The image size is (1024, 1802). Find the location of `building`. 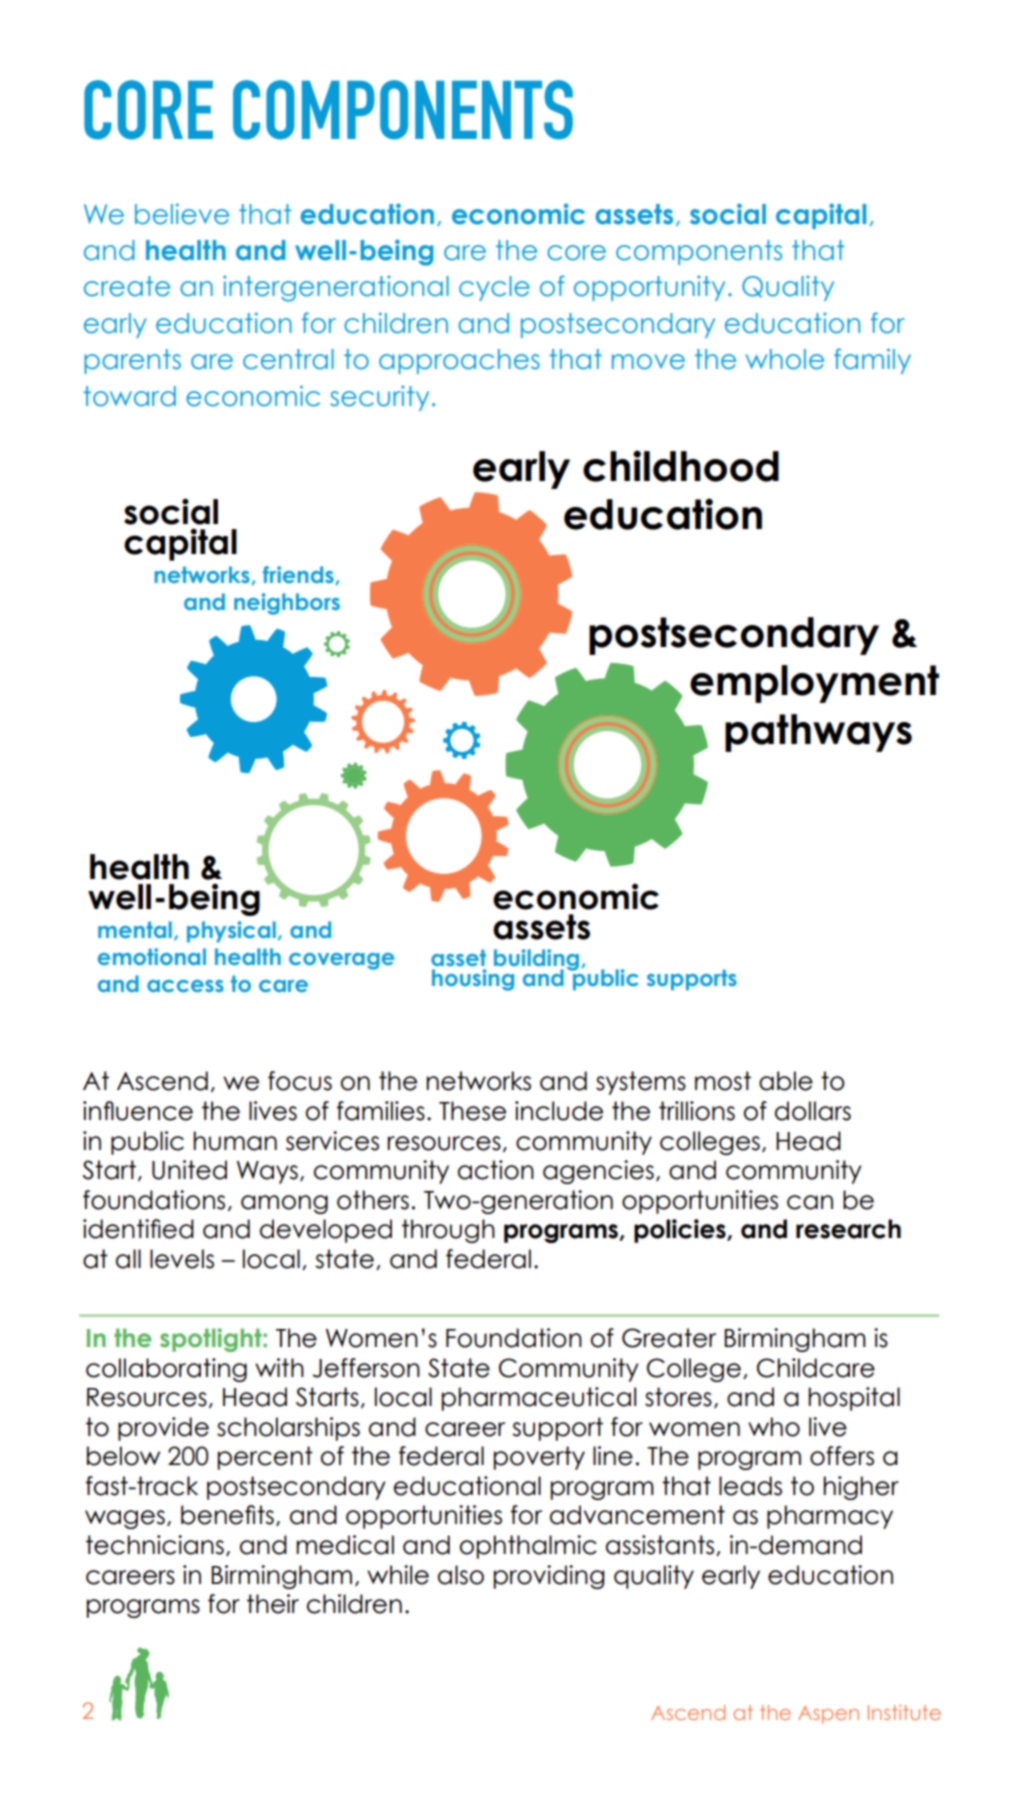

building is located at coordinates (536, 961).
